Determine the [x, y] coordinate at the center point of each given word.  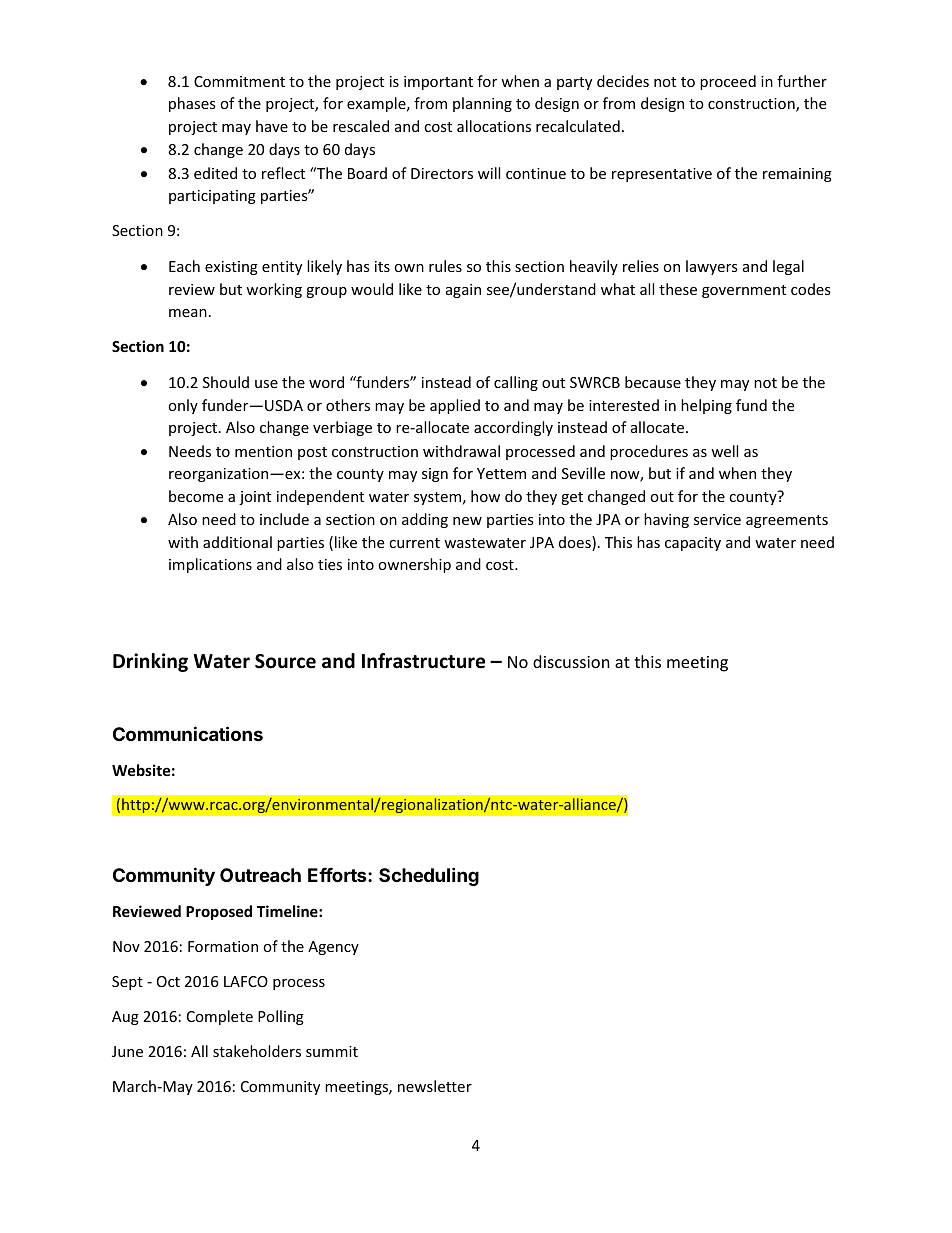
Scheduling [429, 876]
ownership [414, 565]
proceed [728, 82]
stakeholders [257, 1051]
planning [482, 104]
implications [210, 565]
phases [192, 104]
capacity [693, 544]
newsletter [435, 1086]
